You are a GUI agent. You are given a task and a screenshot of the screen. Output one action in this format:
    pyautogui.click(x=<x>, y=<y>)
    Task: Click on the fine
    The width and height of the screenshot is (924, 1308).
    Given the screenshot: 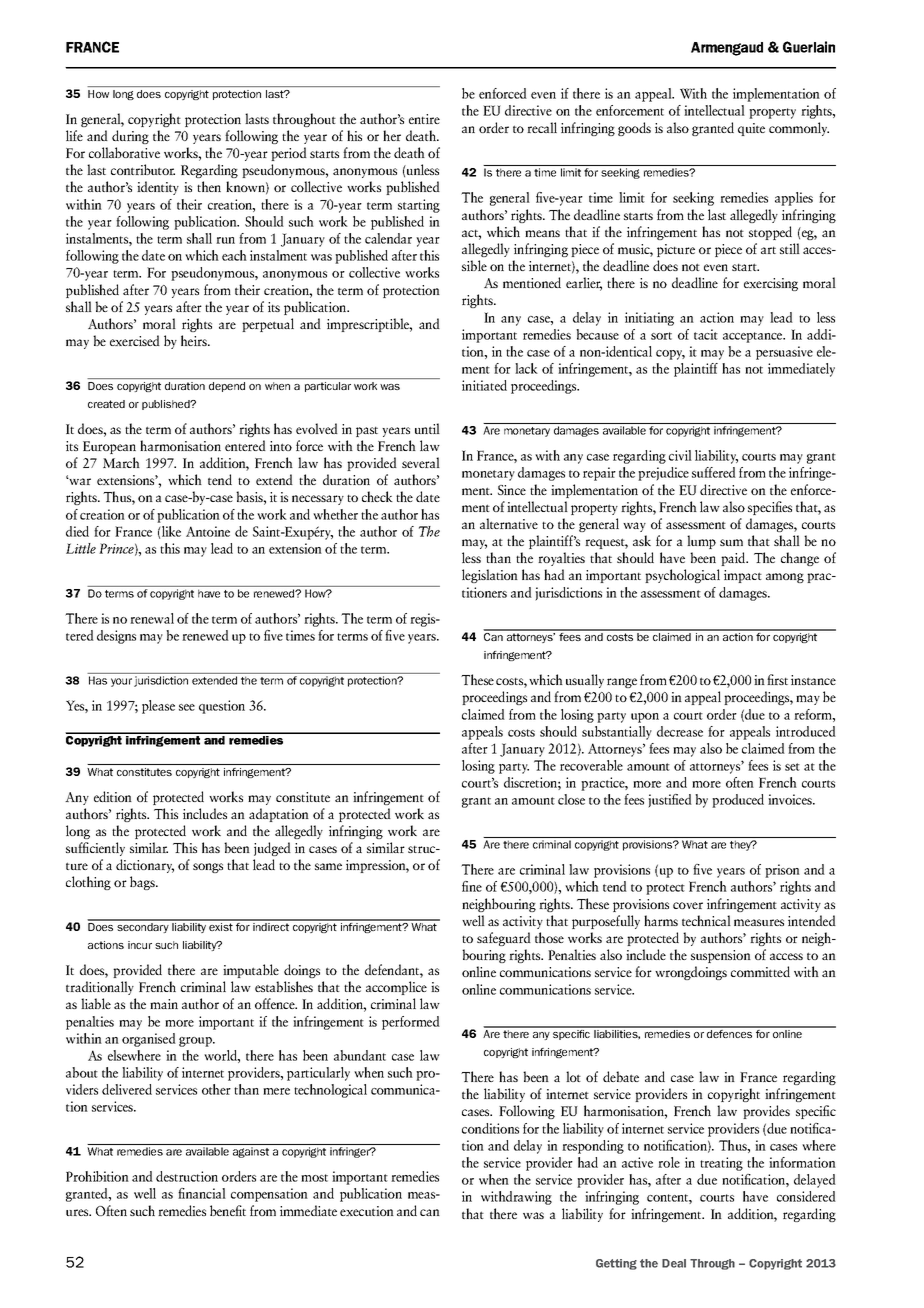 What is the action you would take?
    pyautogui.click(x=472, y=886)
